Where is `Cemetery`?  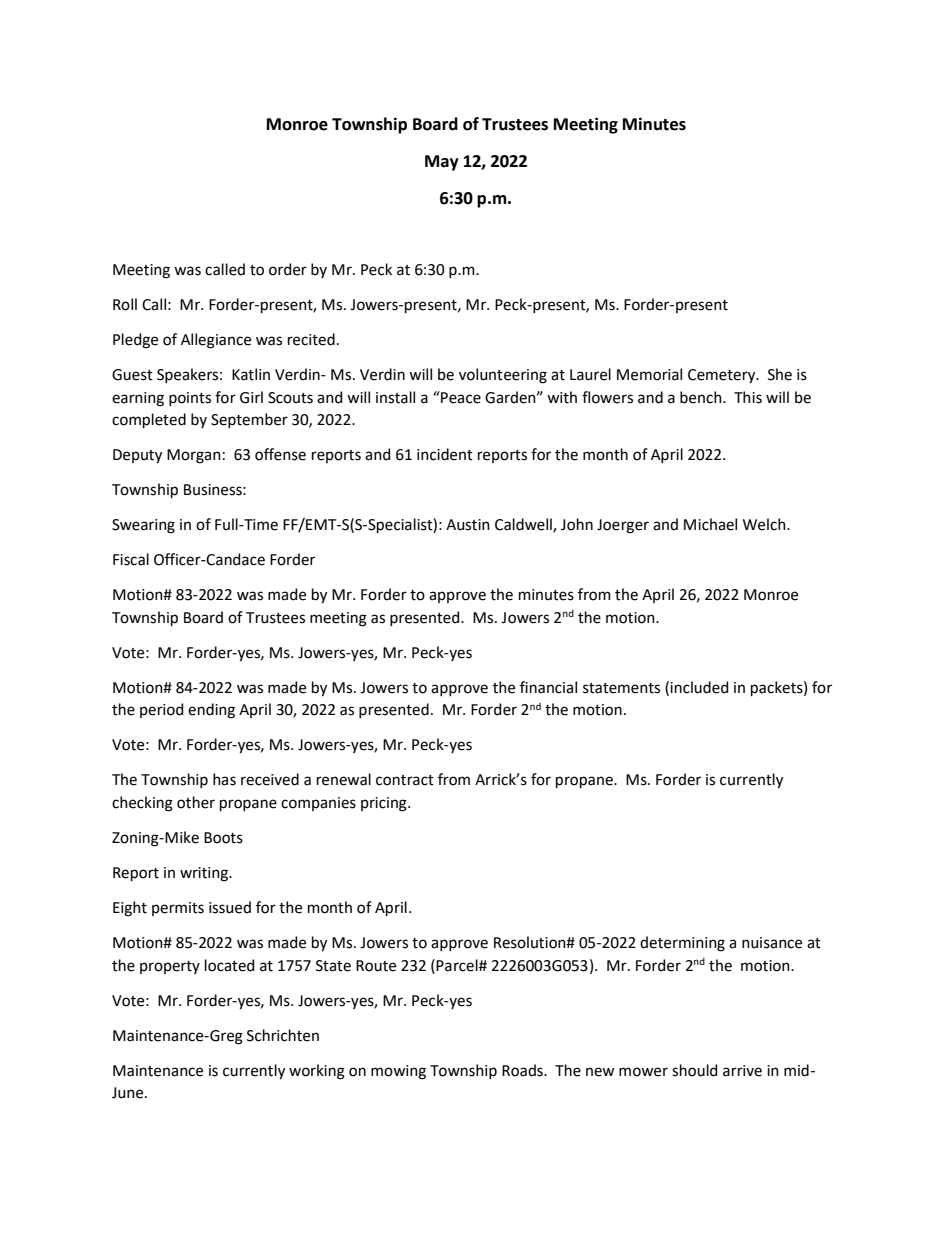 Cemetery is located at coordinates (723, 376).
